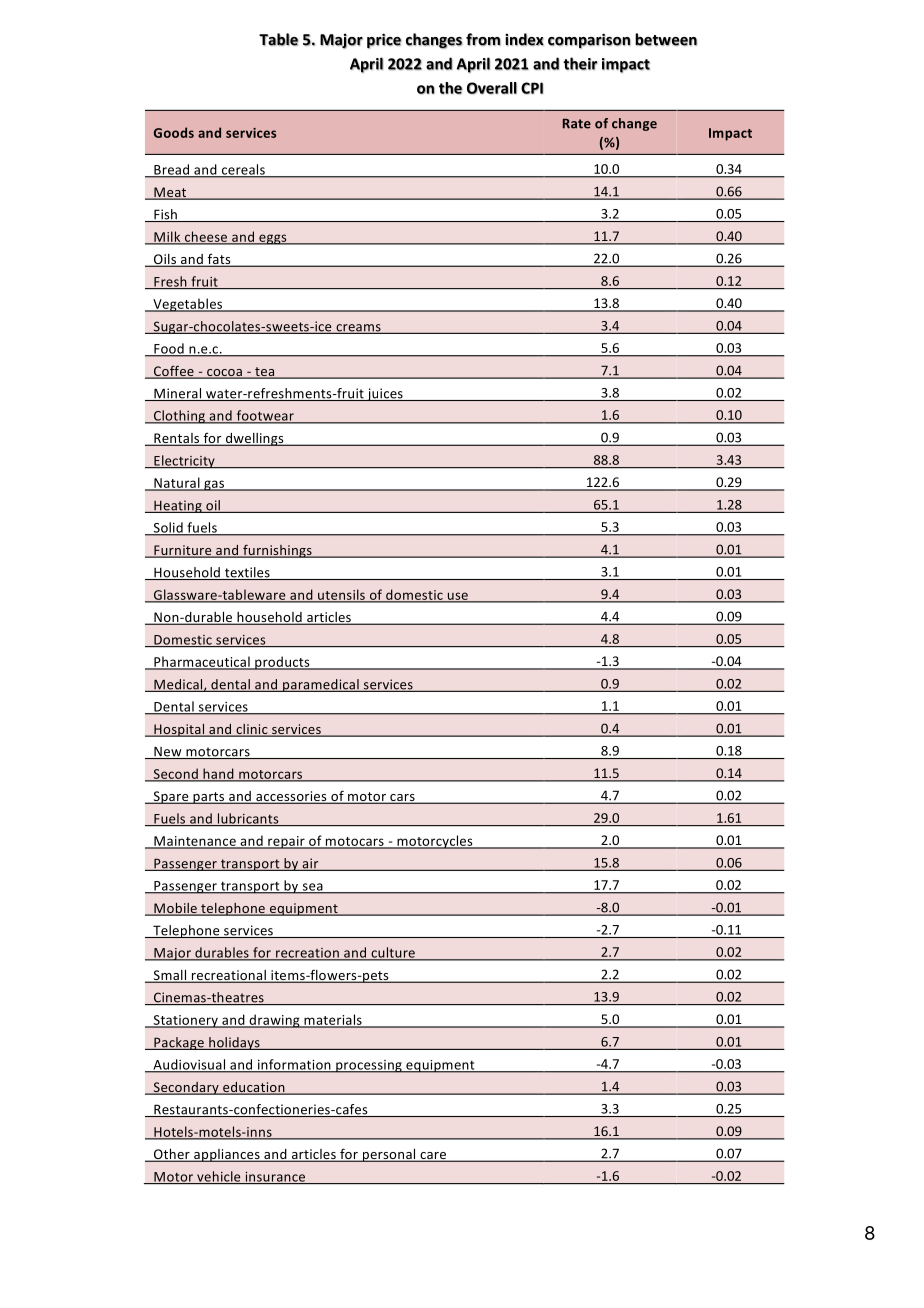 The height and width of the page is (1308, 924). What do you see at coordinates (389, 1155) in the page?
I see `personal` at bounding box center [389, 1155].
